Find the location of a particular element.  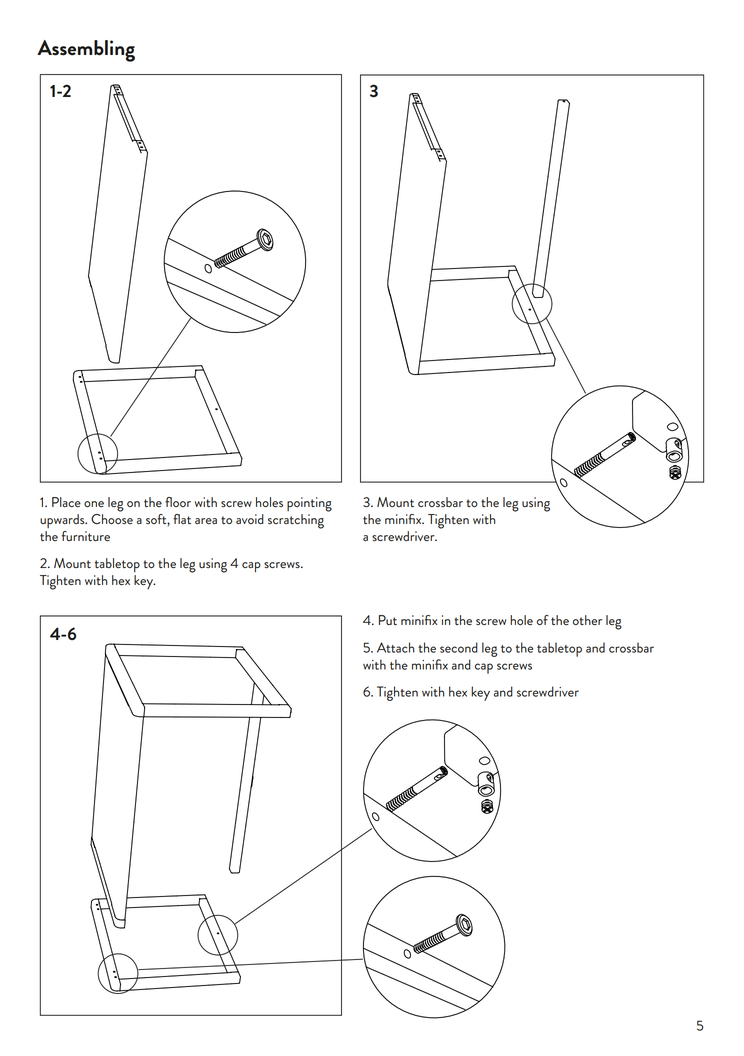

furniture is located at coordinates (86, 536).
